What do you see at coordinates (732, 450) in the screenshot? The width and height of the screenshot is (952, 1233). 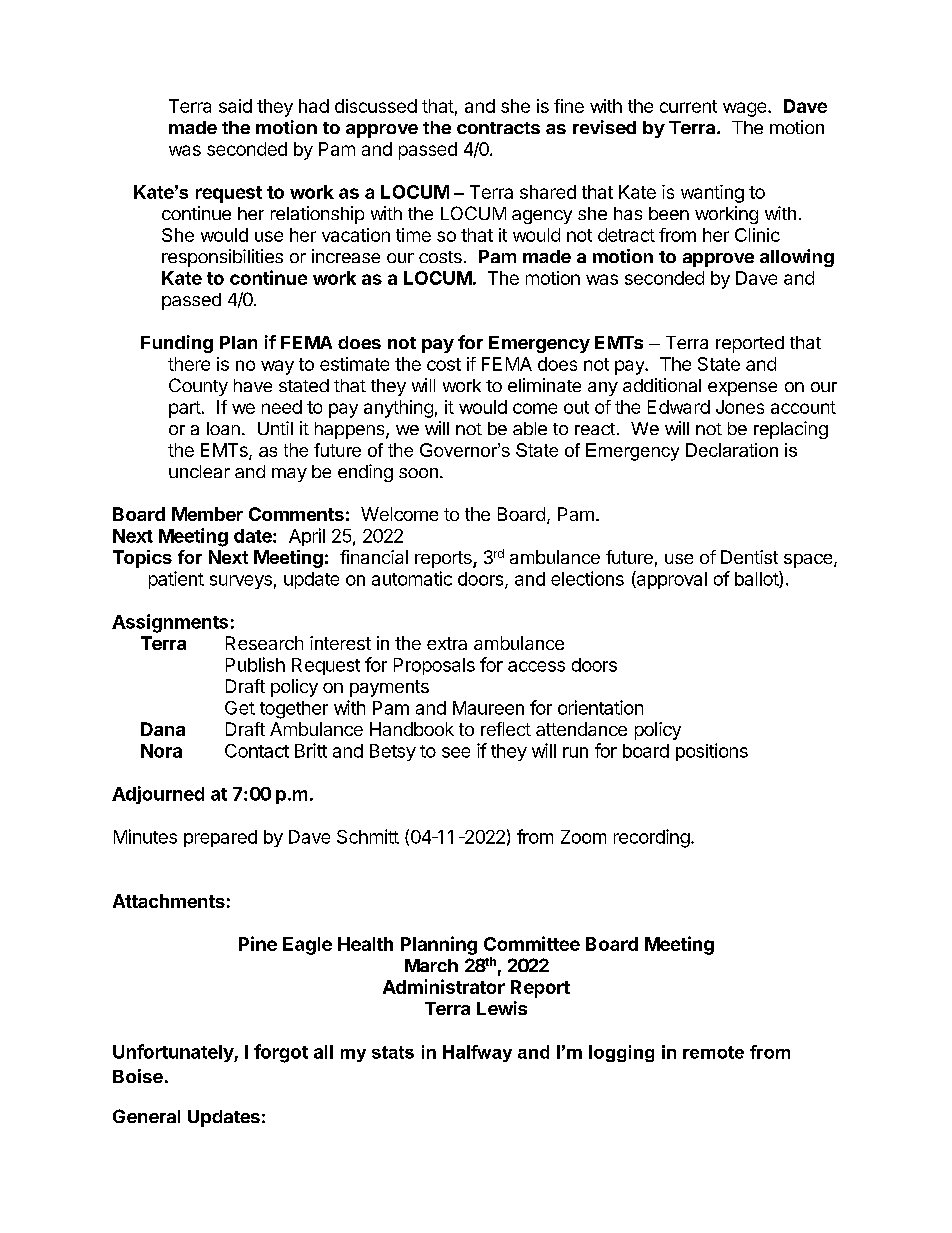 I see `Declaration` at bounding box center [732, 450].
